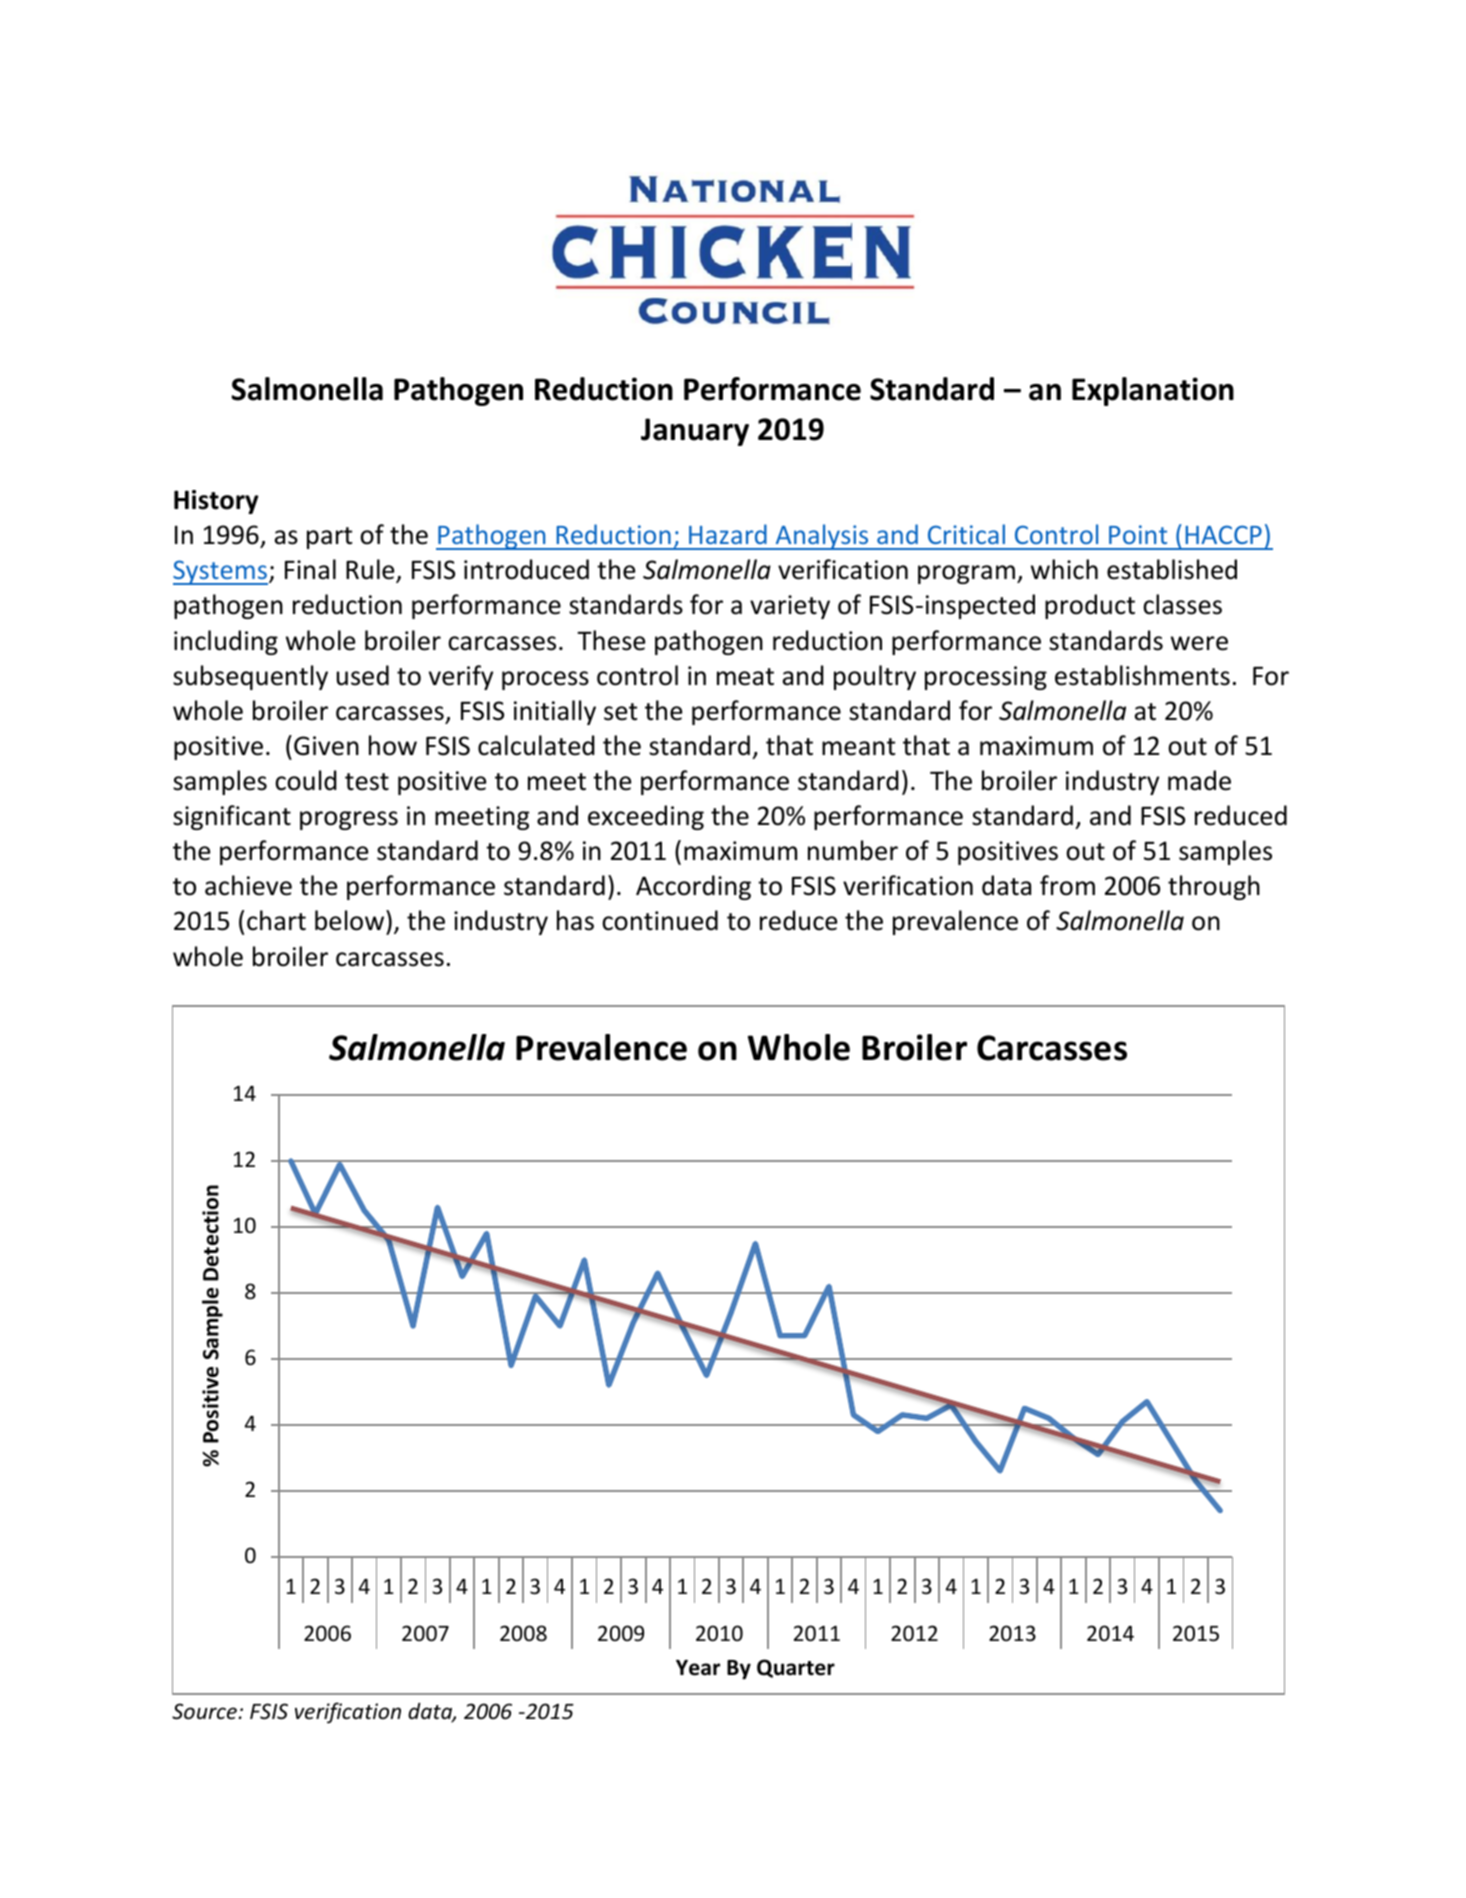  What do you see at coordinates (1153, 391) in the screenshot?
I see `Explanation` at bounding box center [1153, 391].
